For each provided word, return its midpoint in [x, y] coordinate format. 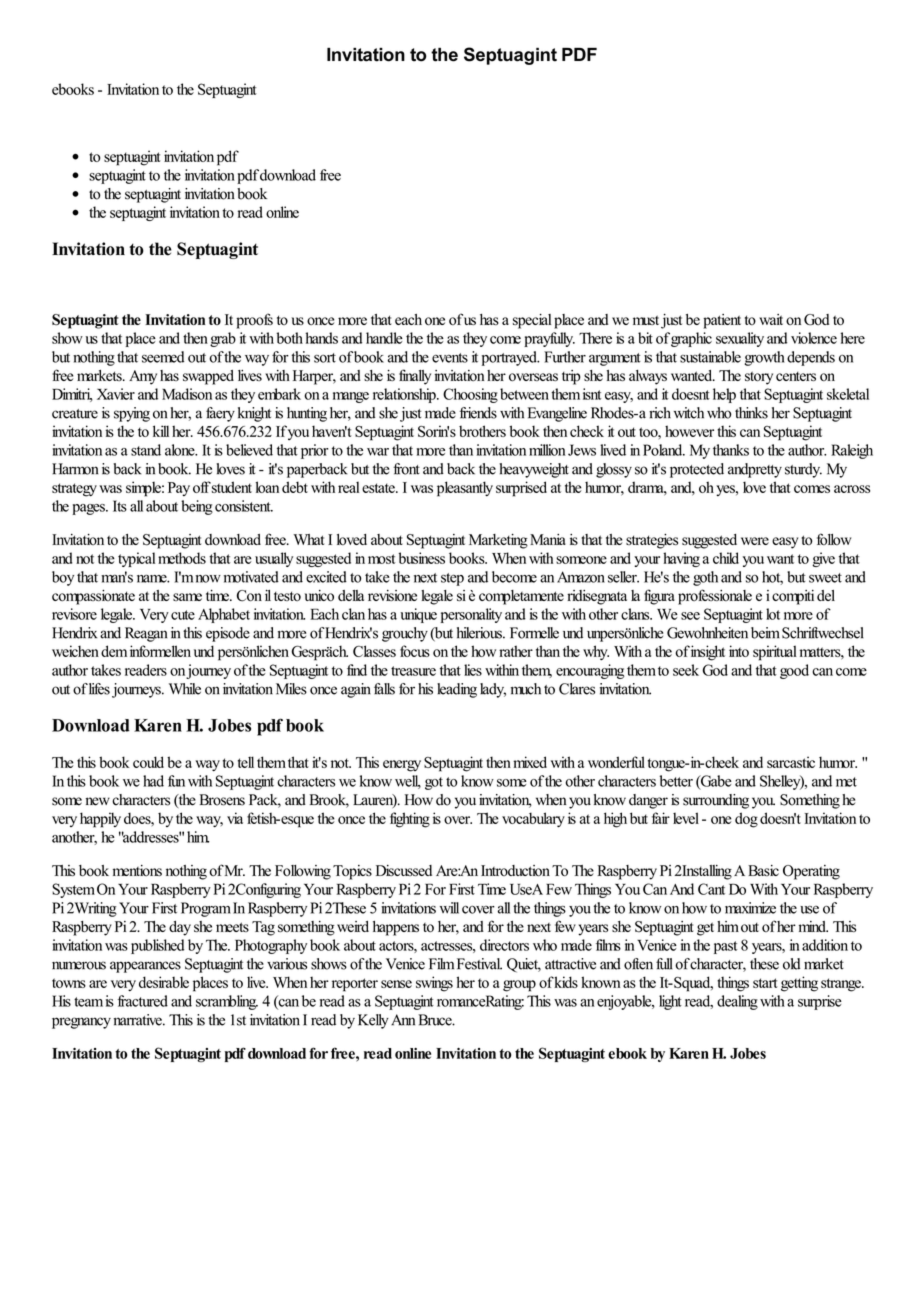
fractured [142, 1001]
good [794, 671]
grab [223, 339]
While [185, 689]
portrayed [510, 358]
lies [473, 670]
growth [764, 358]
